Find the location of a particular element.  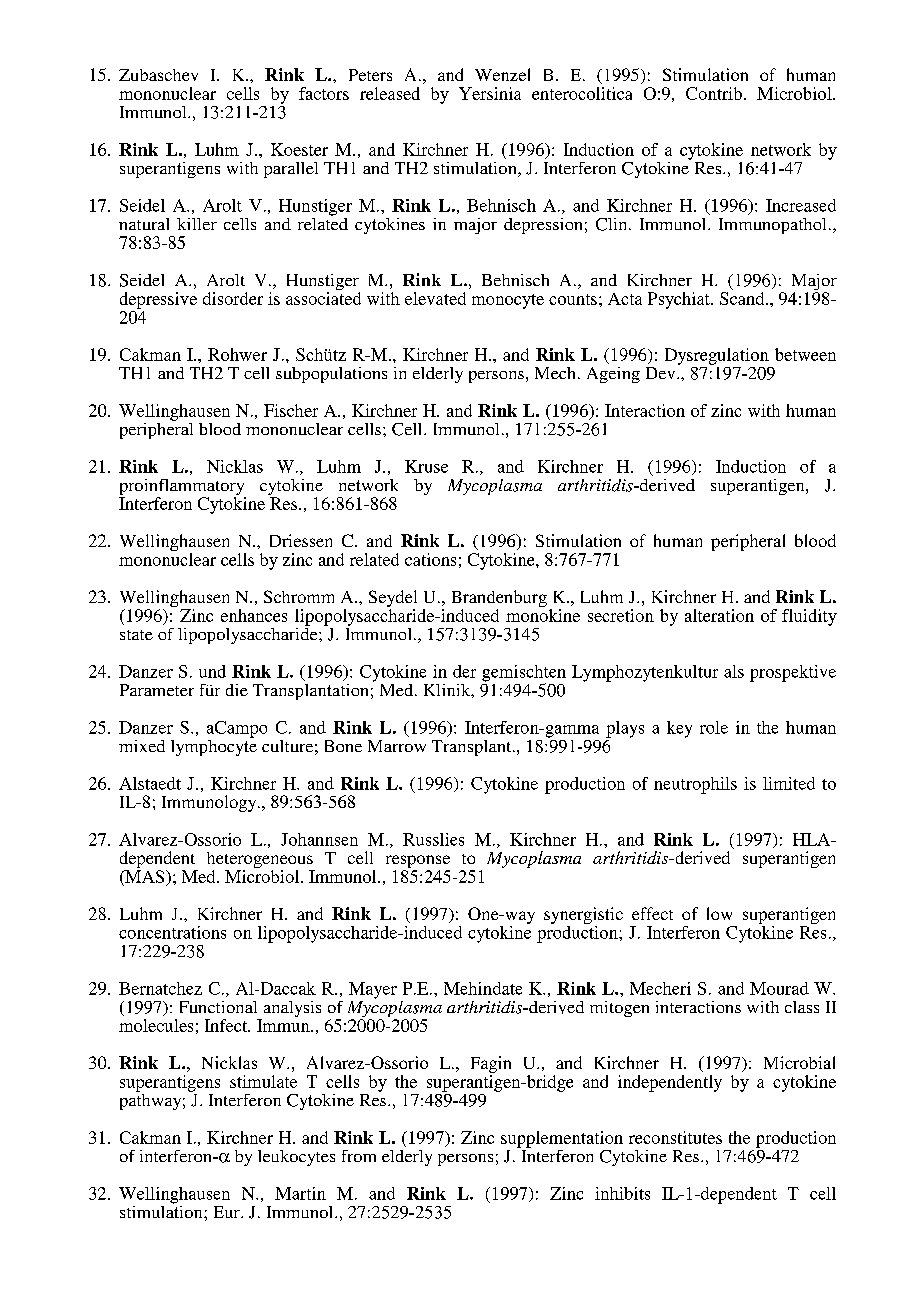

parallel is located at coordinates (291, 170).
